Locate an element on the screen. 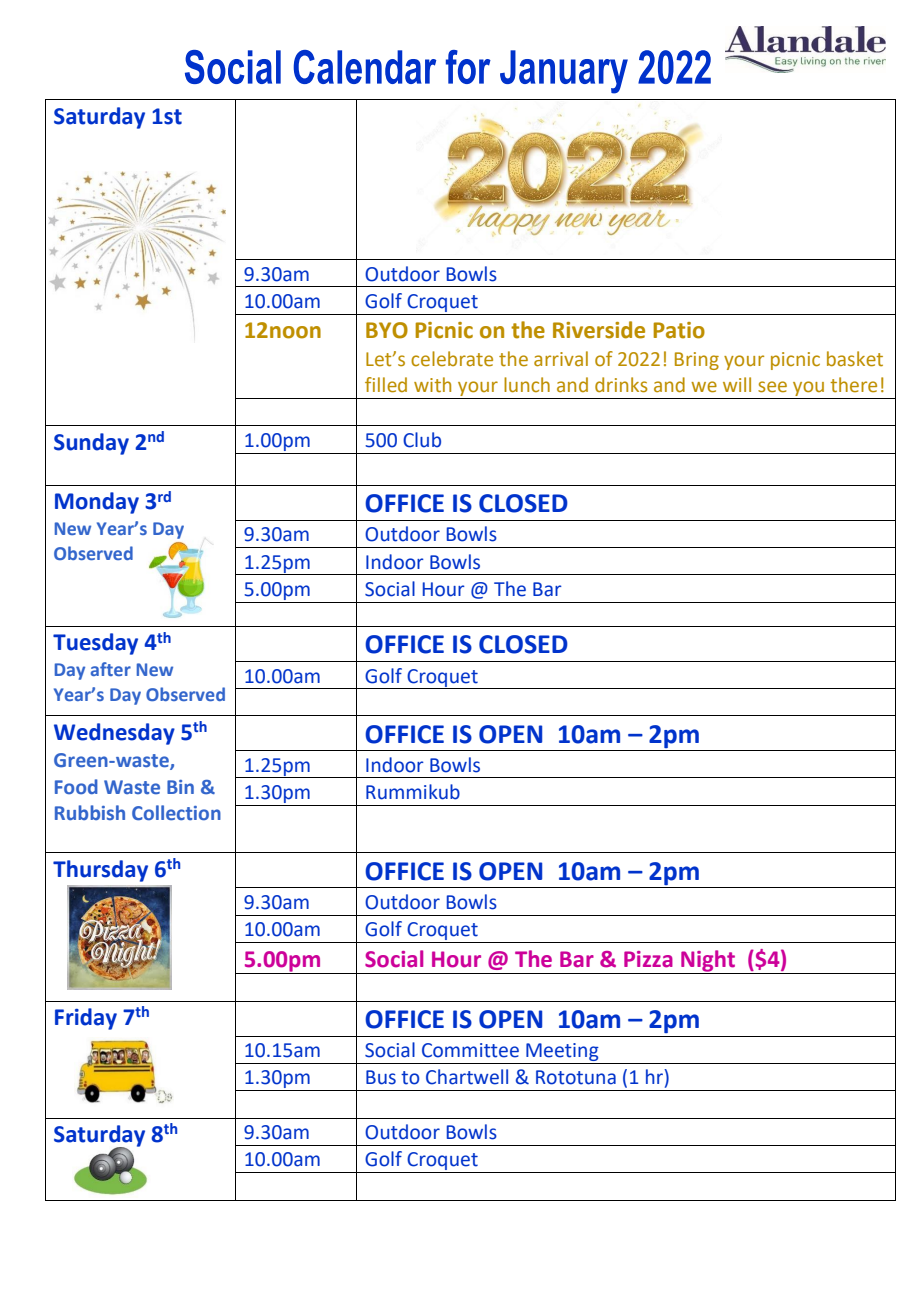  see is located at coordinates (772, 387).
